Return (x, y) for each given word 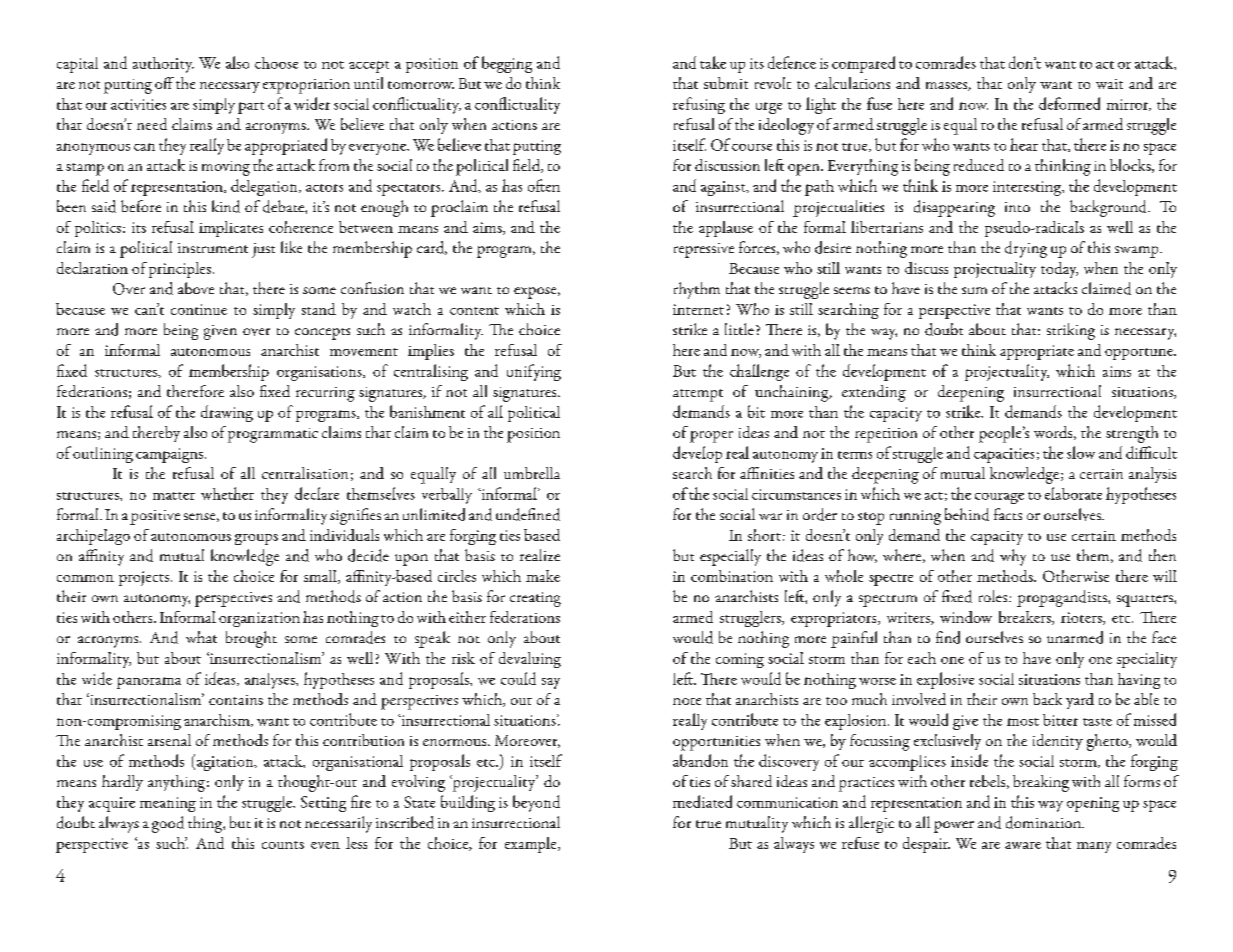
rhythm (697, 290)
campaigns (169, 455)
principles (180, 270)
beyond (536, 803)
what (201, 637)
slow (1081, 452)
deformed (1069, 103)
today (1059, 270)
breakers (1026, 618)
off (164, 83)
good (168, 824)
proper (711, 437)
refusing (699, 105)
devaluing (530, 660)
